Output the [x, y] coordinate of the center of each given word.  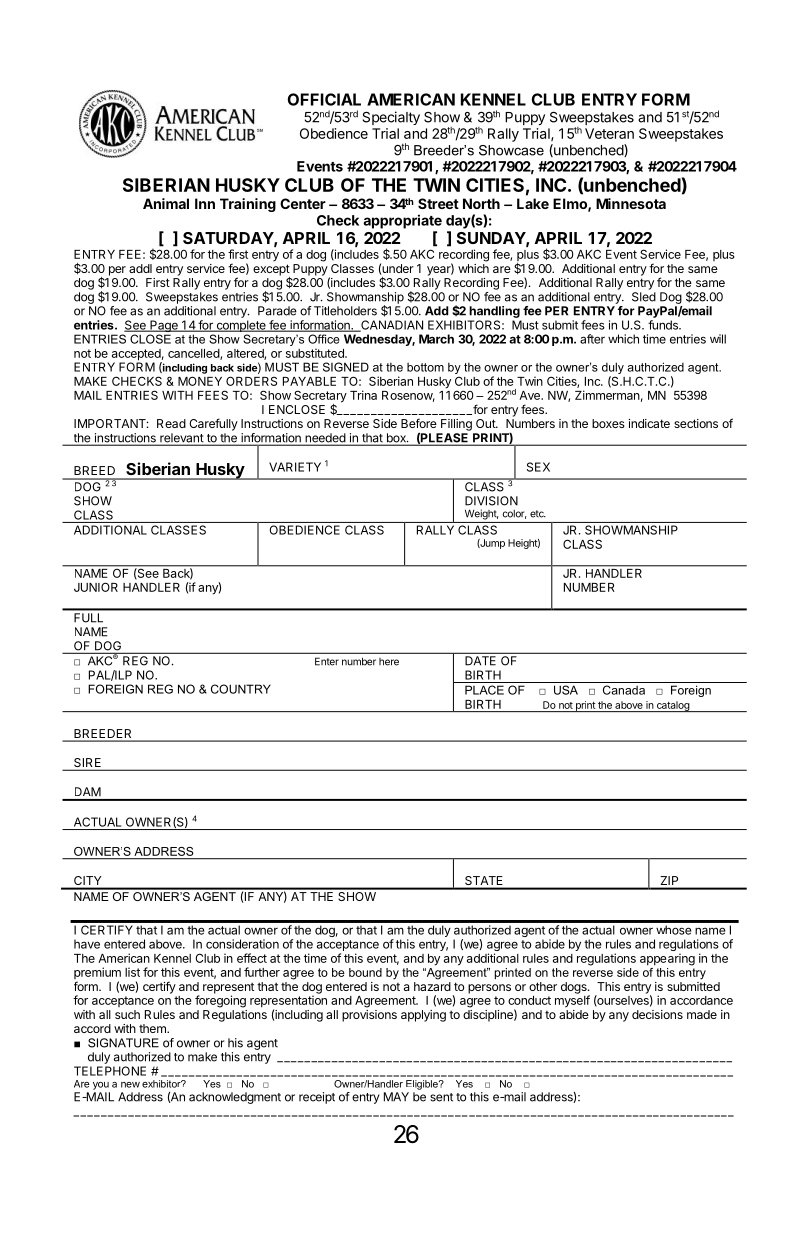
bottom [425, 367]
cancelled [194, 354]
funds [664, 325]
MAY [396, 1097]
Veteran [609, 133]
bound [365, 972]
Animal [166, 203]
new [130, 1085]
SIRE [88, 764]
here [389, 662]
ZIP [669, 880]
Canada [624, 690]
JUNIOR [96, 587]
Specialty [391, 118]
